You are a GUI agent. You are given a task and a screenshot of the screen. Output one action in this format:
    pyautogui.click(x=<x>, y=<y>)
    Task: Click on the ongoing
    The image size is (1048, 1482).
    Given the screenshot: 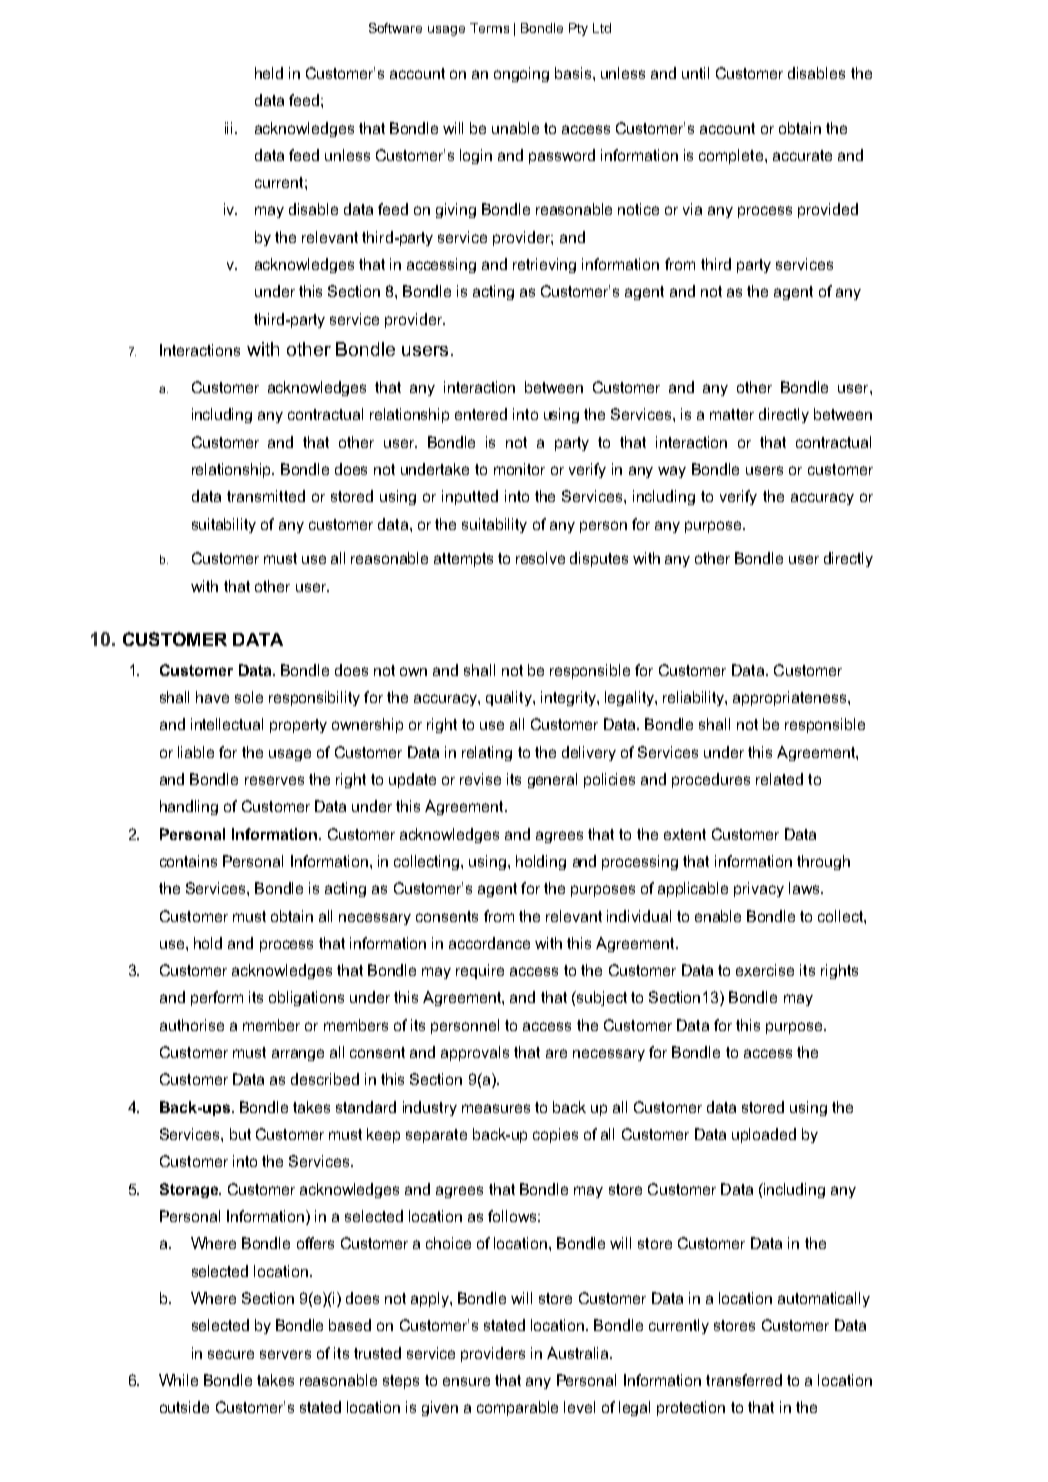 What is the action you would take?
    pyautogui.click(x=521, y=74)
